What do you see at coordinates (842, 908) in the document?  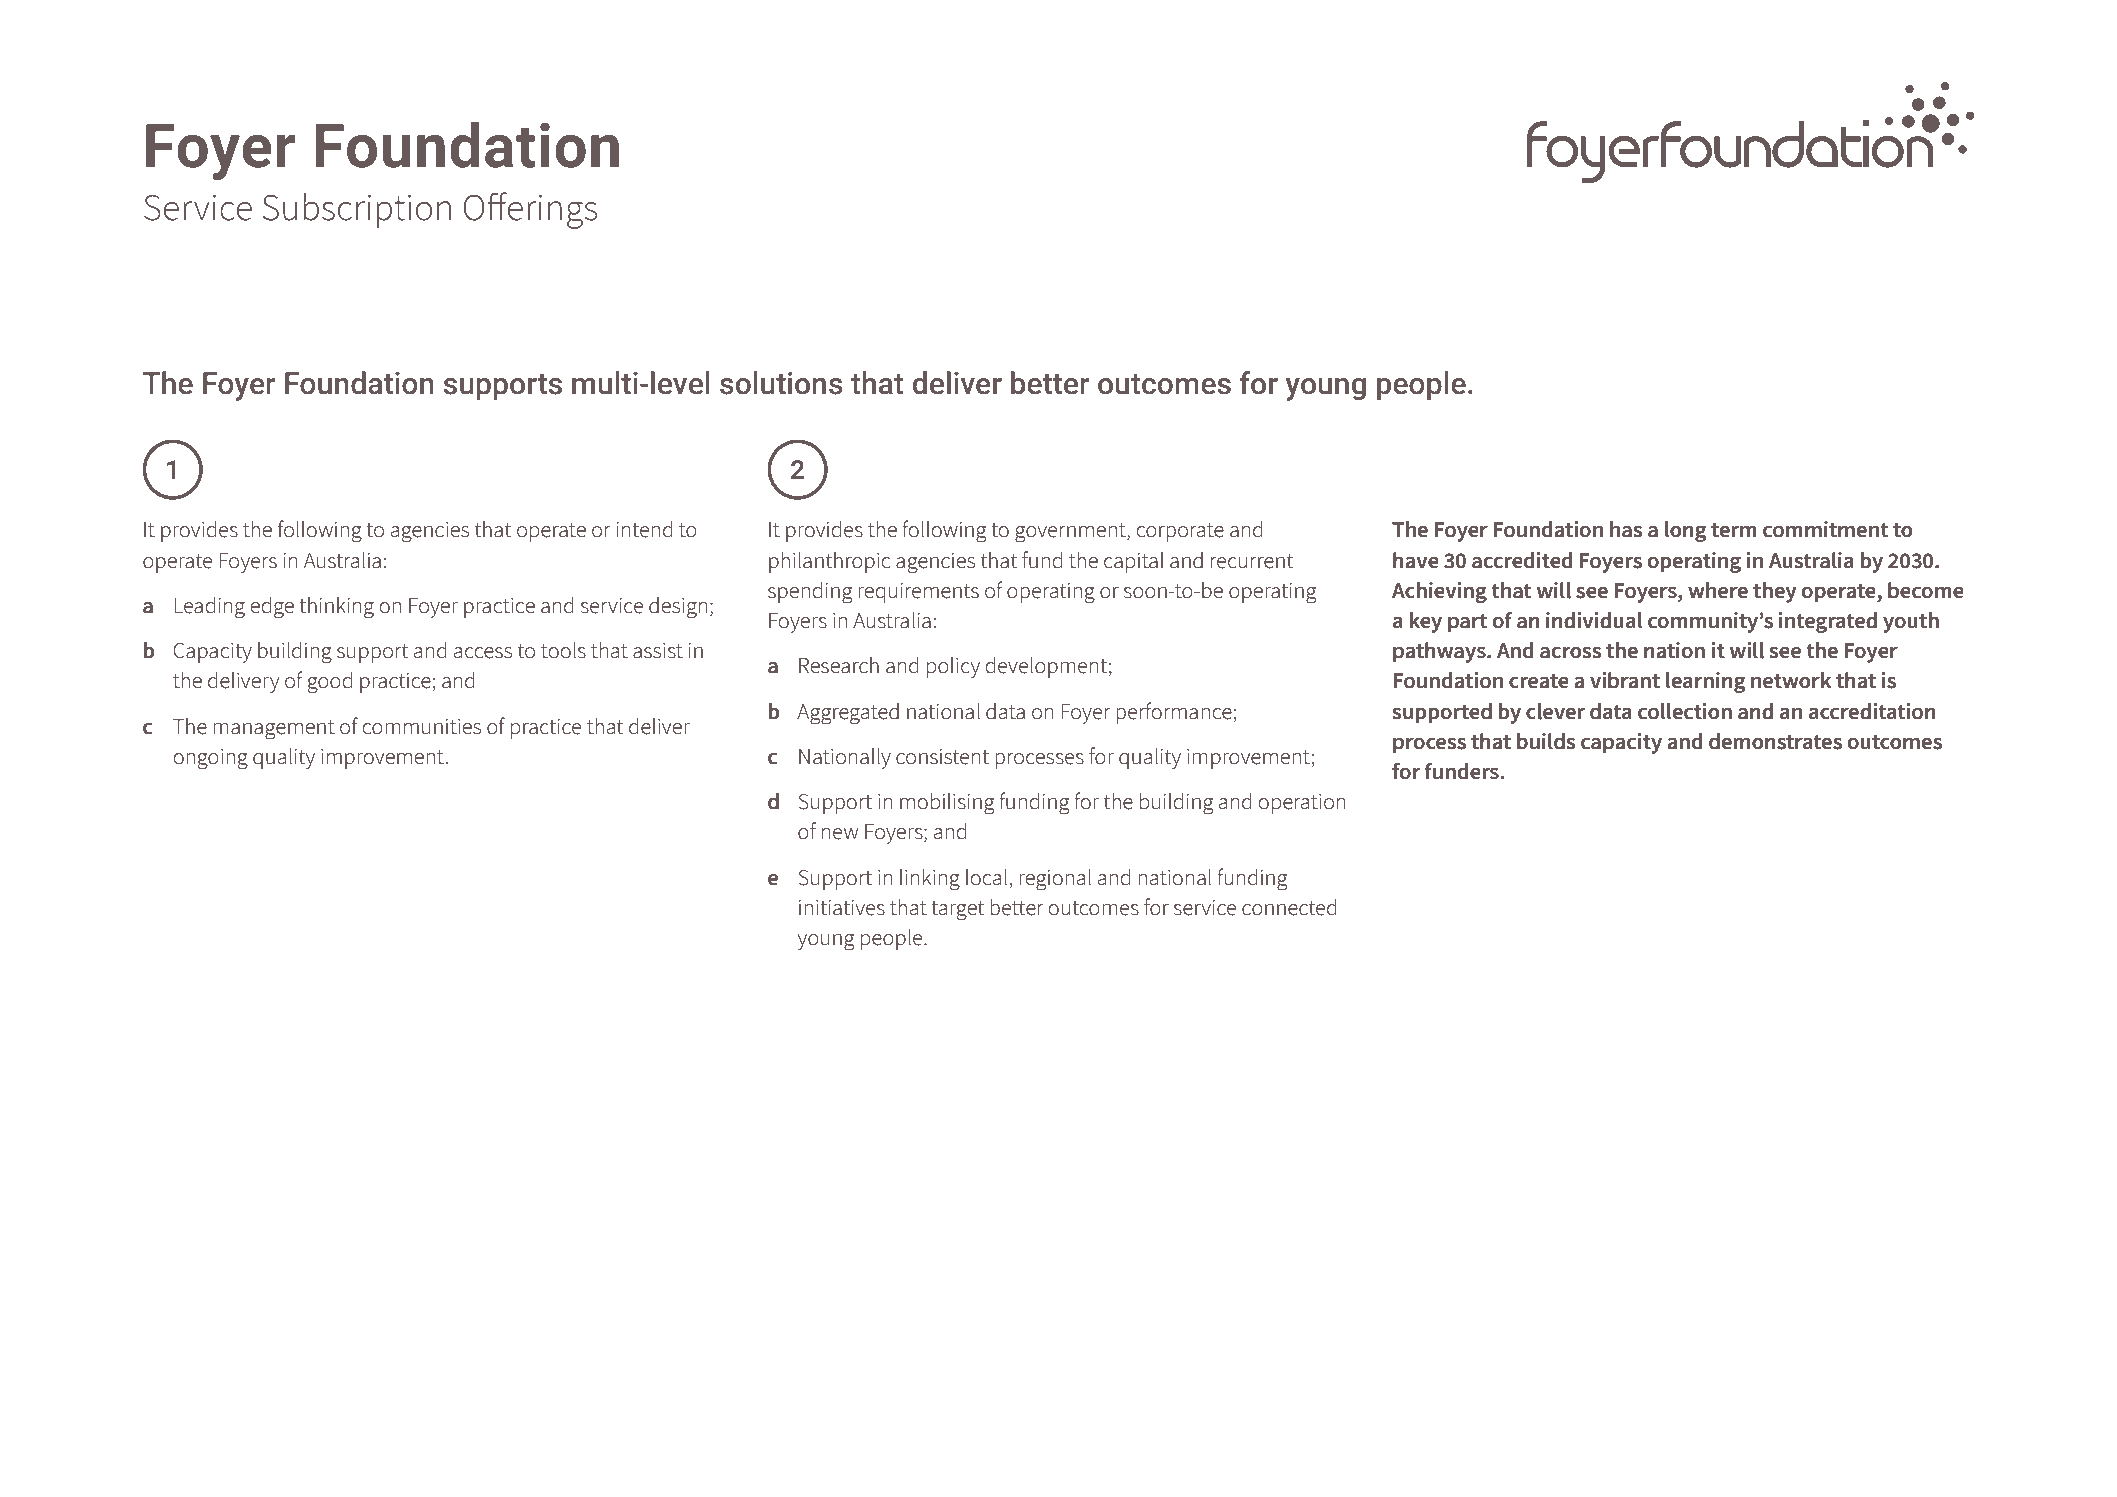 I see `initiatives` at bounding box center [842, 908].
